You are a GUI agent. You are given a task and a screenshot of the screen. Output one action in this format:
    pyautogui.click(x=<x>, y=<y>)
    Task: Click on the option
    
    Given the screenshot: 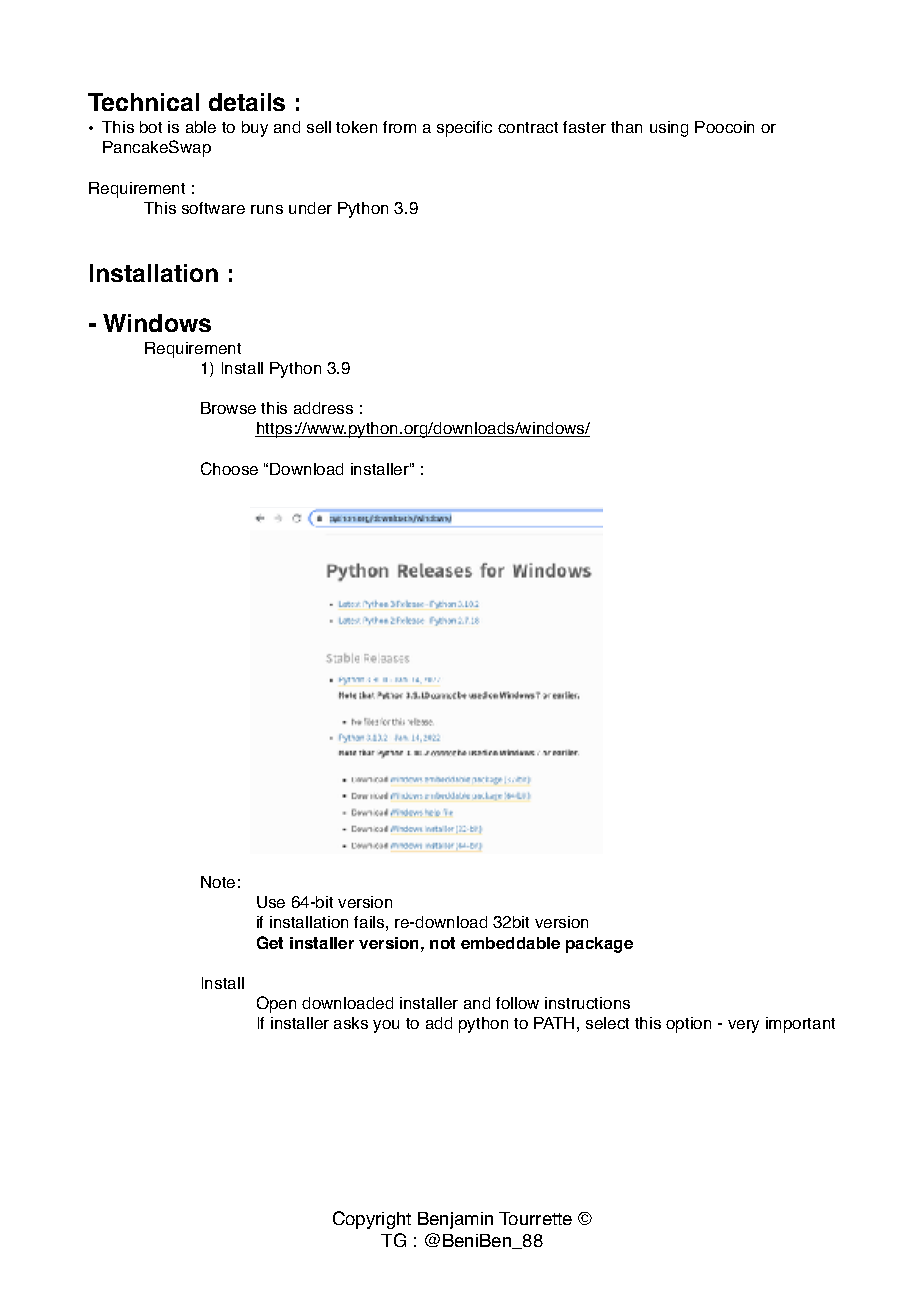 What is the action you would take?
    pyautogui.click(x=688, y=1025)
